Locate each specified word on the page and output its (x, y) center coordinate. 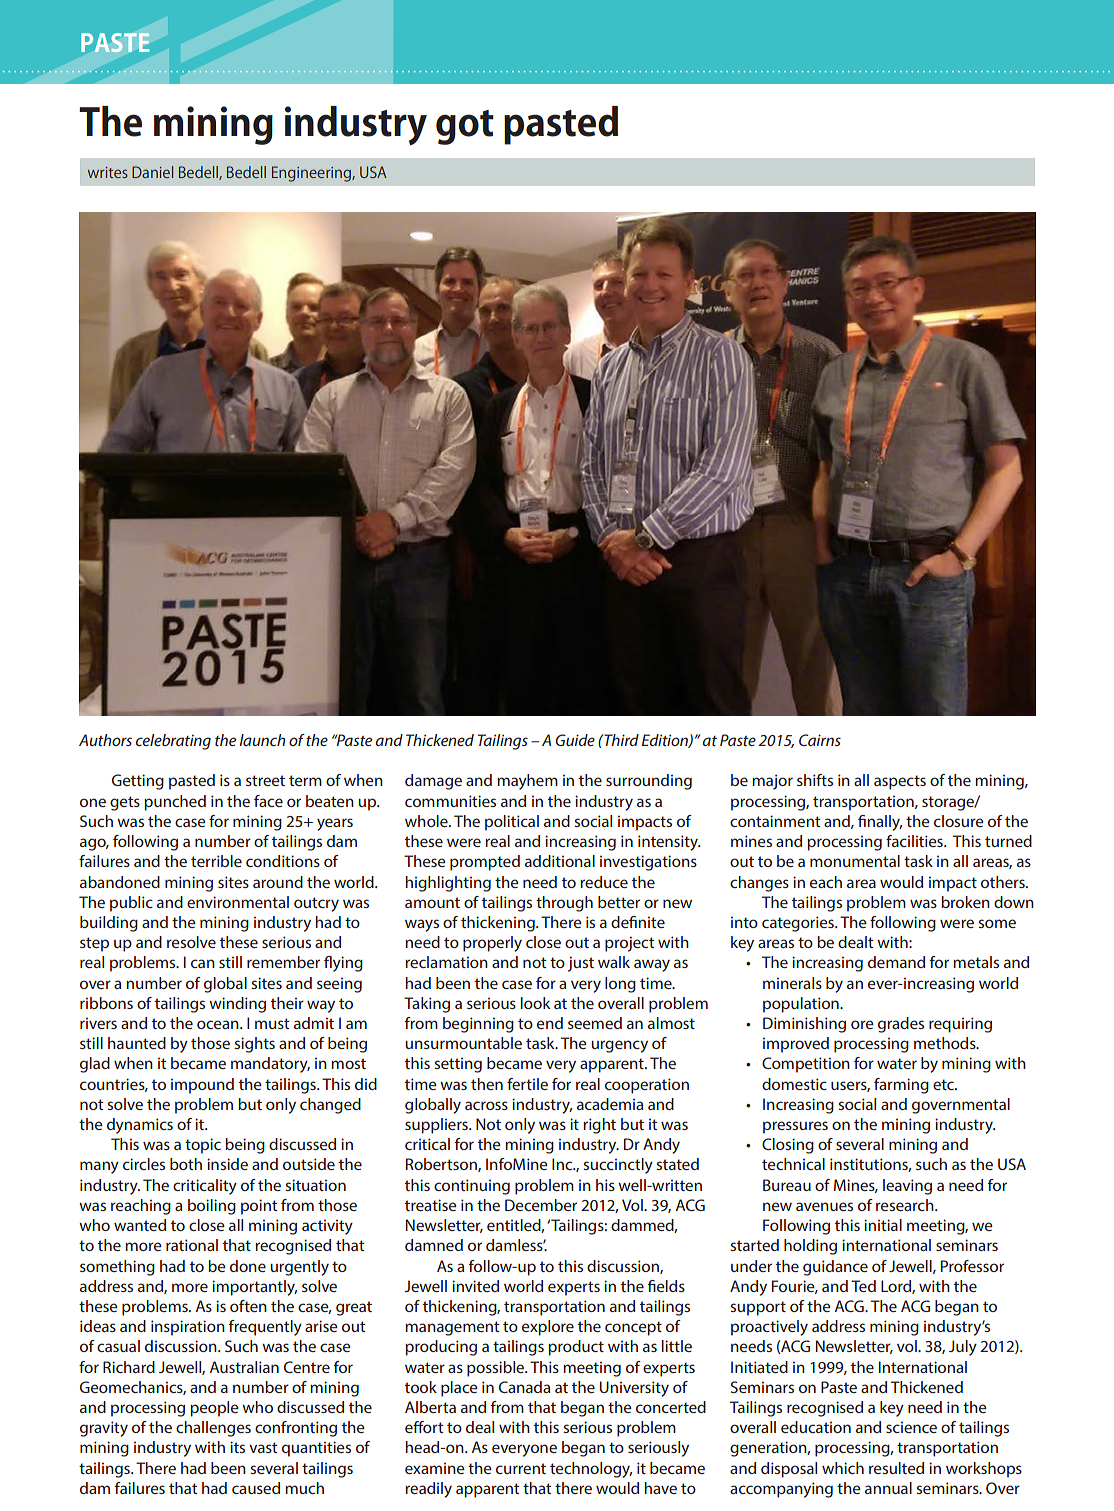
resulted (896, 1468)
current (521, 1468)
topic (203, 1146)
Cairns (820, 740)
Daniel (152, 172)
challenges (213, 1429)
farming (901, 1086)
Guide (575, 740)
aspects (900, 782)
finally (880, 823)
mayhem (527, 782)
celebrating (173, 742)
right (599, 1126)
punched (175, 803)
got (465, 127)
